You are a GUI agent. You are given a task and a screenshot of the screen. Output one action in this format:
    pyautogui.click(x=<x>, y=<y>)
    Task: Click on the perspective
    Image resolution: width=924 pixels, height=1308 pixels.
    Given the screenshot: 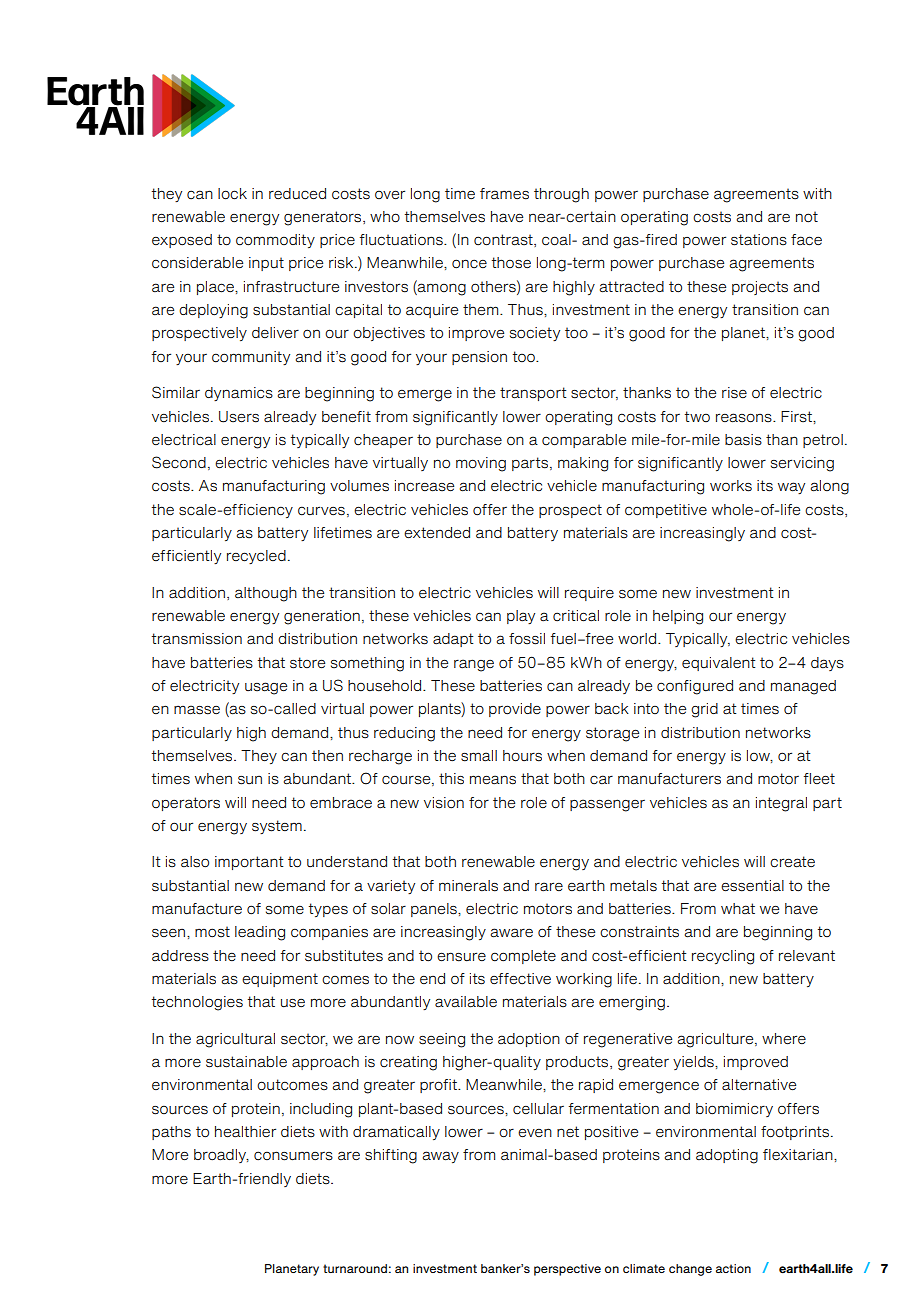 What is the action you would take?
    pyautogui.click(x=567, y=1270)
